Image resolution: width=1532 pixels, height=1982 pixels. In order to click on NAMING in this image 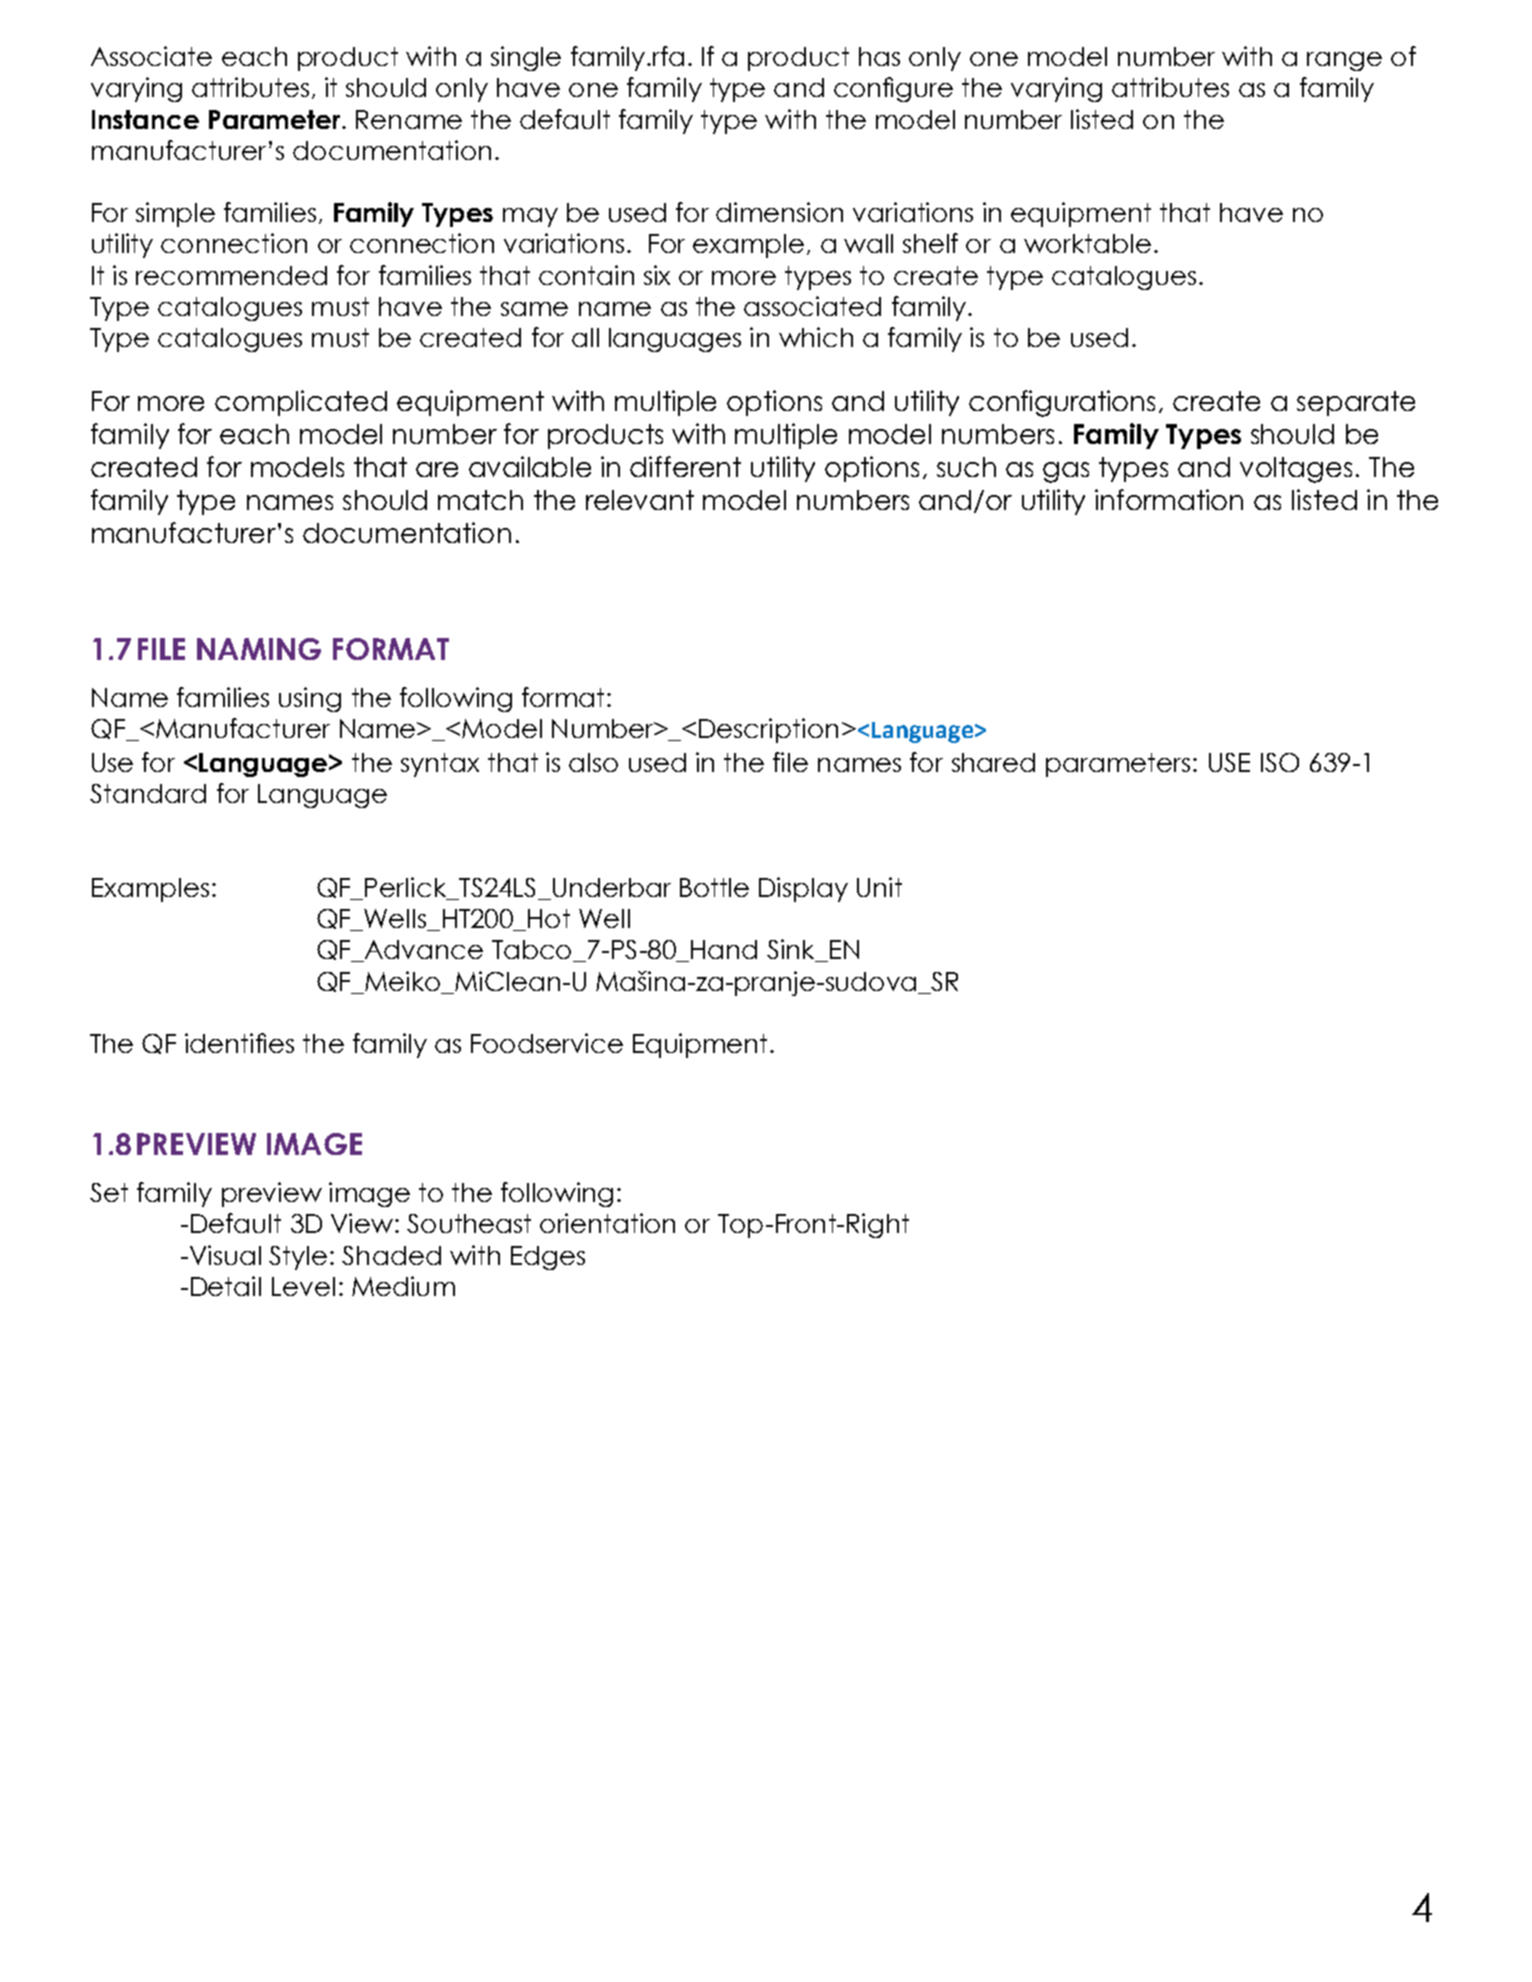, I will do `click(259, 649)`.
